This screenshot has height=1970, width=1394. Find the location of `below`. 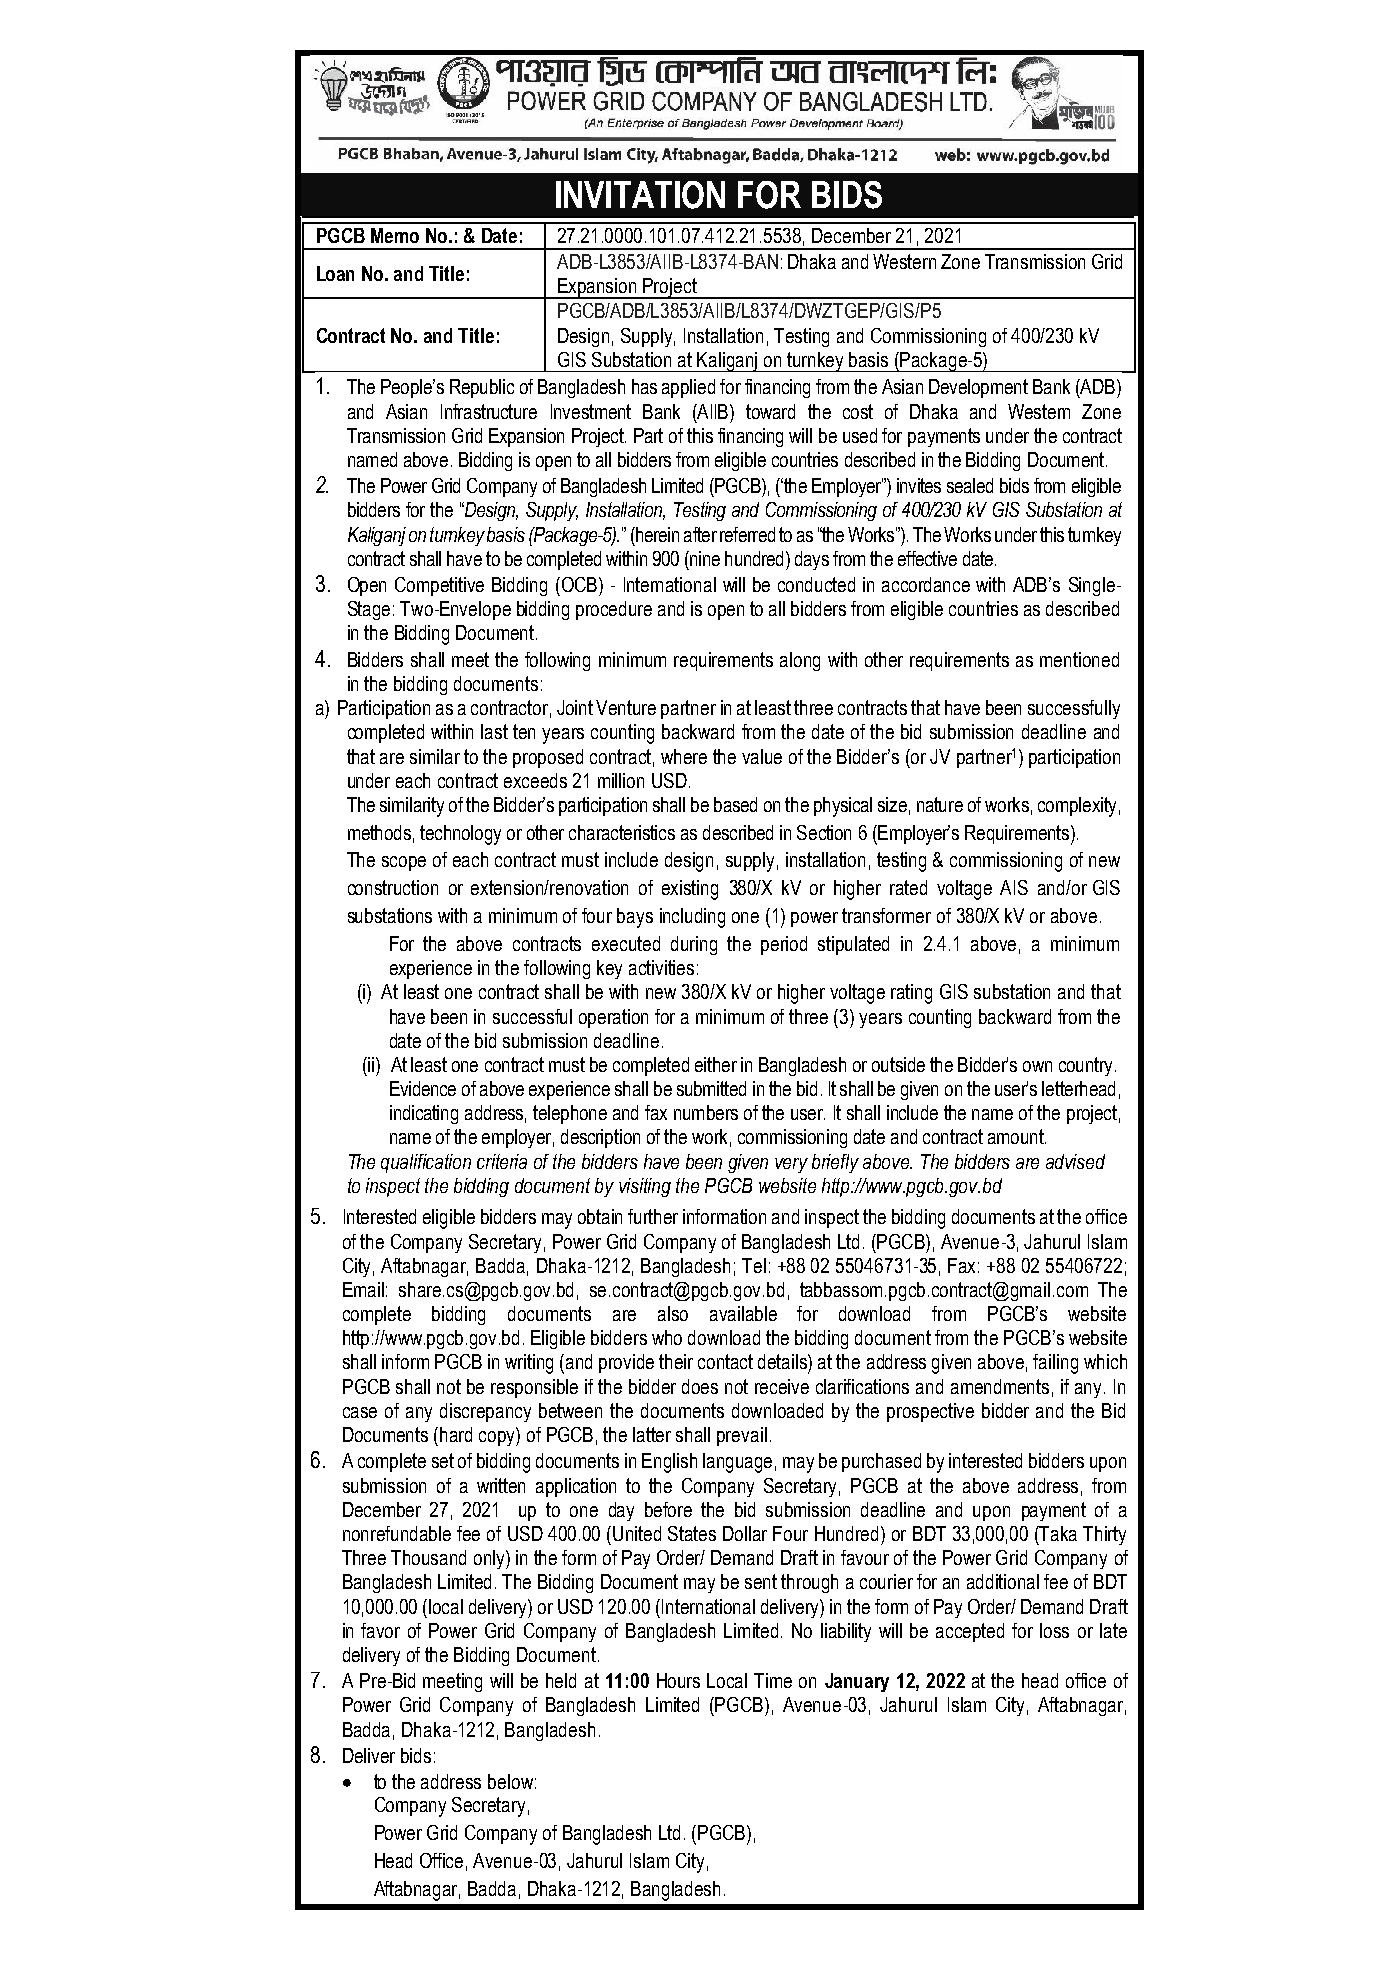

below is located at coordinates (510, 1781).
